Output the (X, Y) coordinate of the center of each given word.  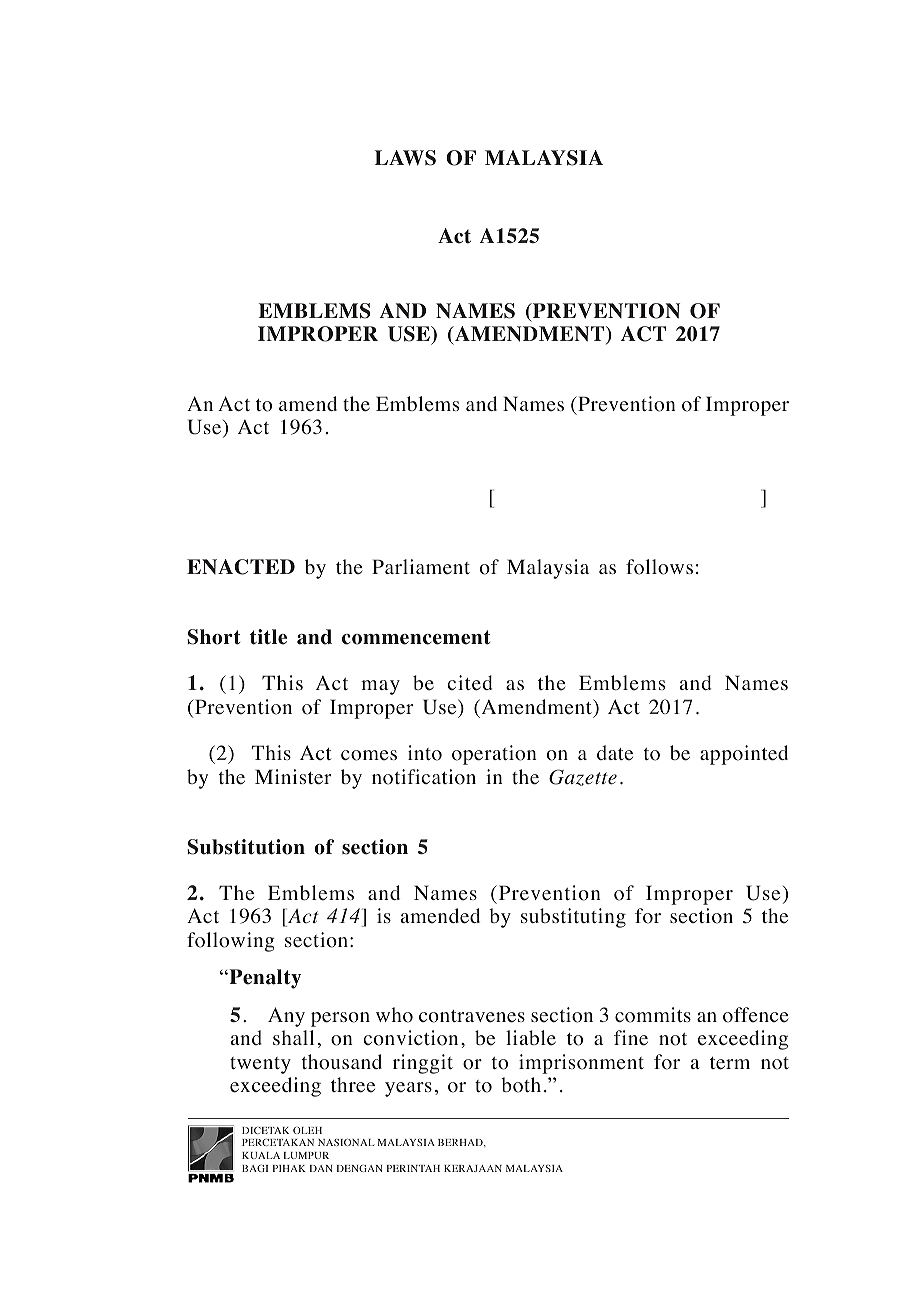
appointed (744, 755)
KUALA (261, 1155)
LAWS (405, 158)
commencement (416, 637)
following (231, 942)
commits (653, 1015)
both (521, 1085)
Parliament (421, 567)
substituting (573, 918)
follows (659, 567)
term (730, 1063)
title (268, 637)
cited (470, 683)
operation (494, 755)
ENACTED (241, 567)
